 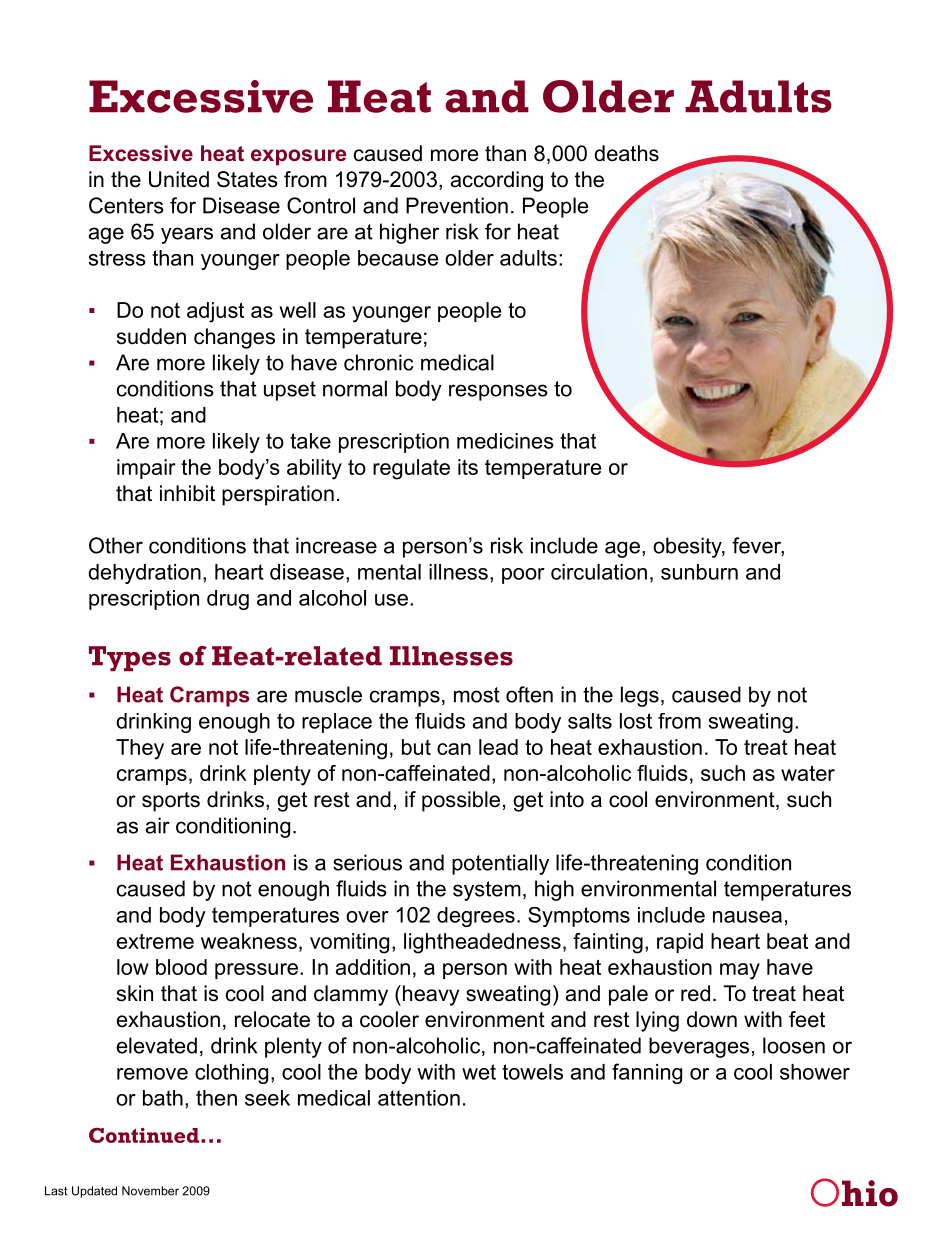 What do you see at coordinates (457, 205) in the screenshot?
I see `Prevention` at bounding box center [457, 205].
